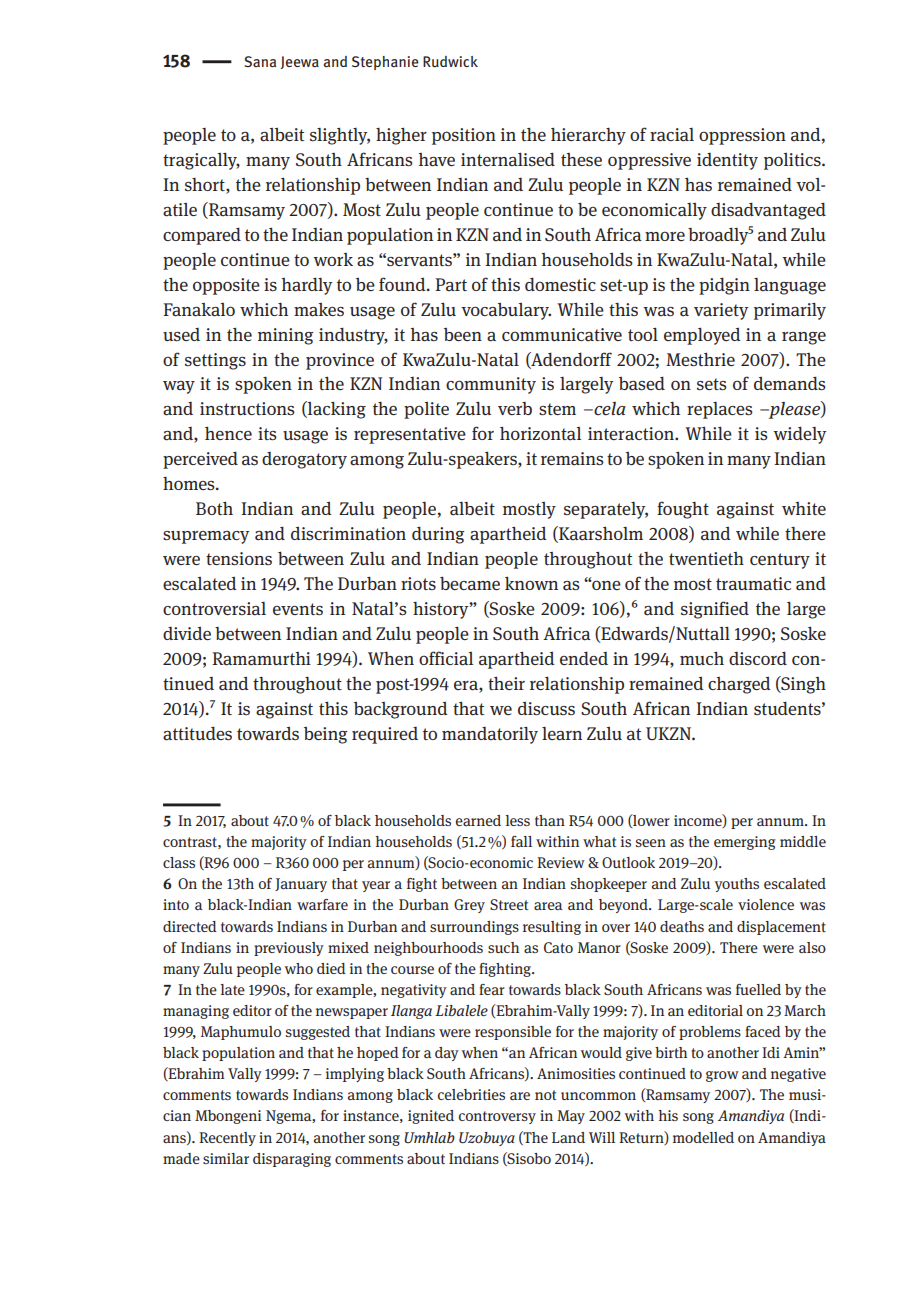  I want to click on January, so click(301, 885).
